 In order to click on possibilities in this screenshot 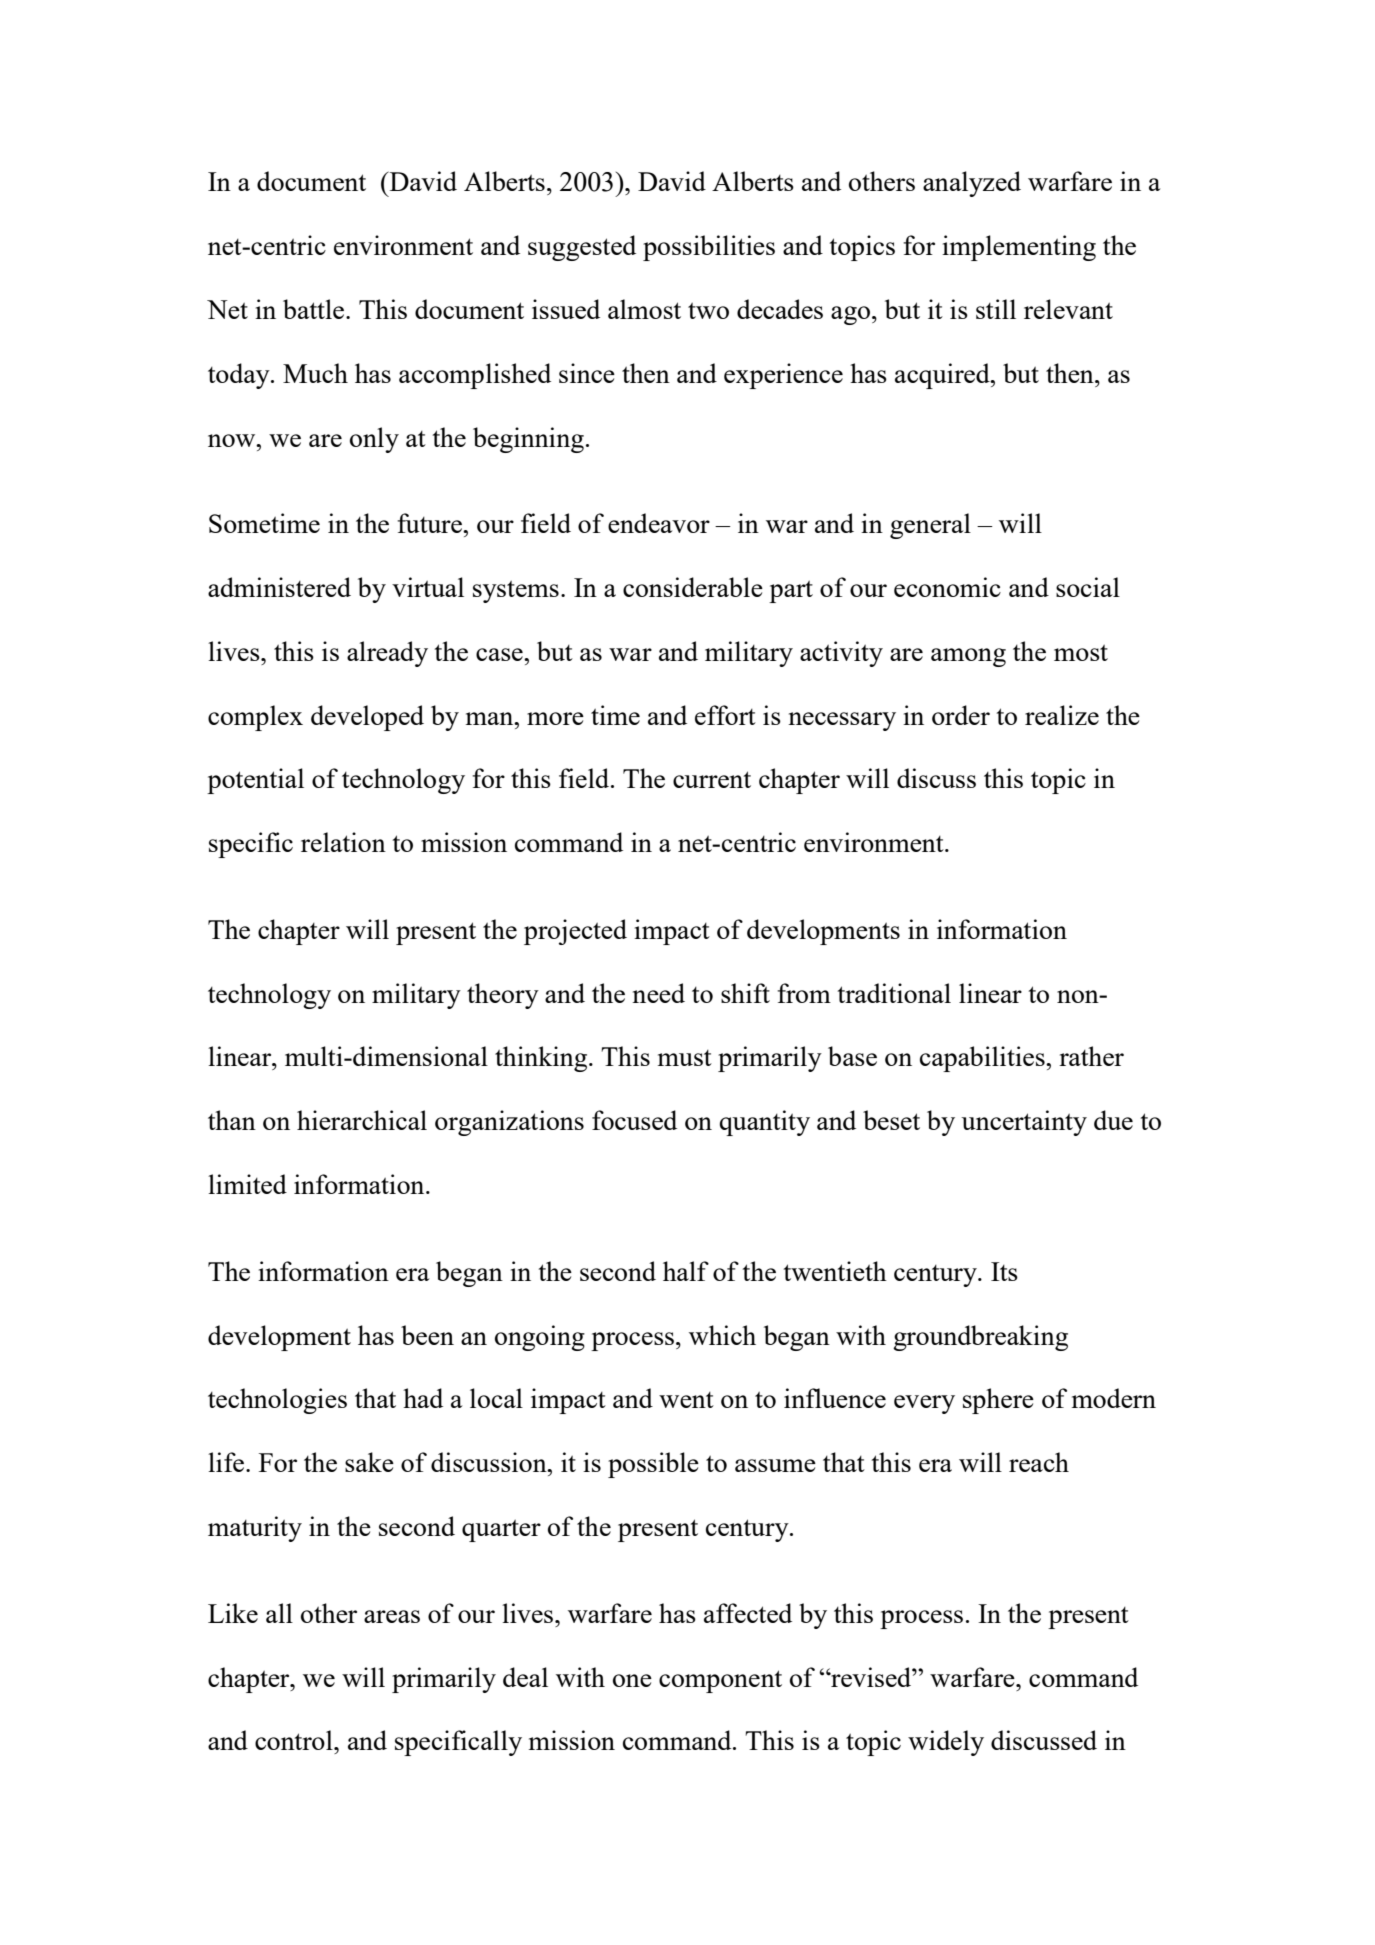, I will do `click(709, 248)`.
